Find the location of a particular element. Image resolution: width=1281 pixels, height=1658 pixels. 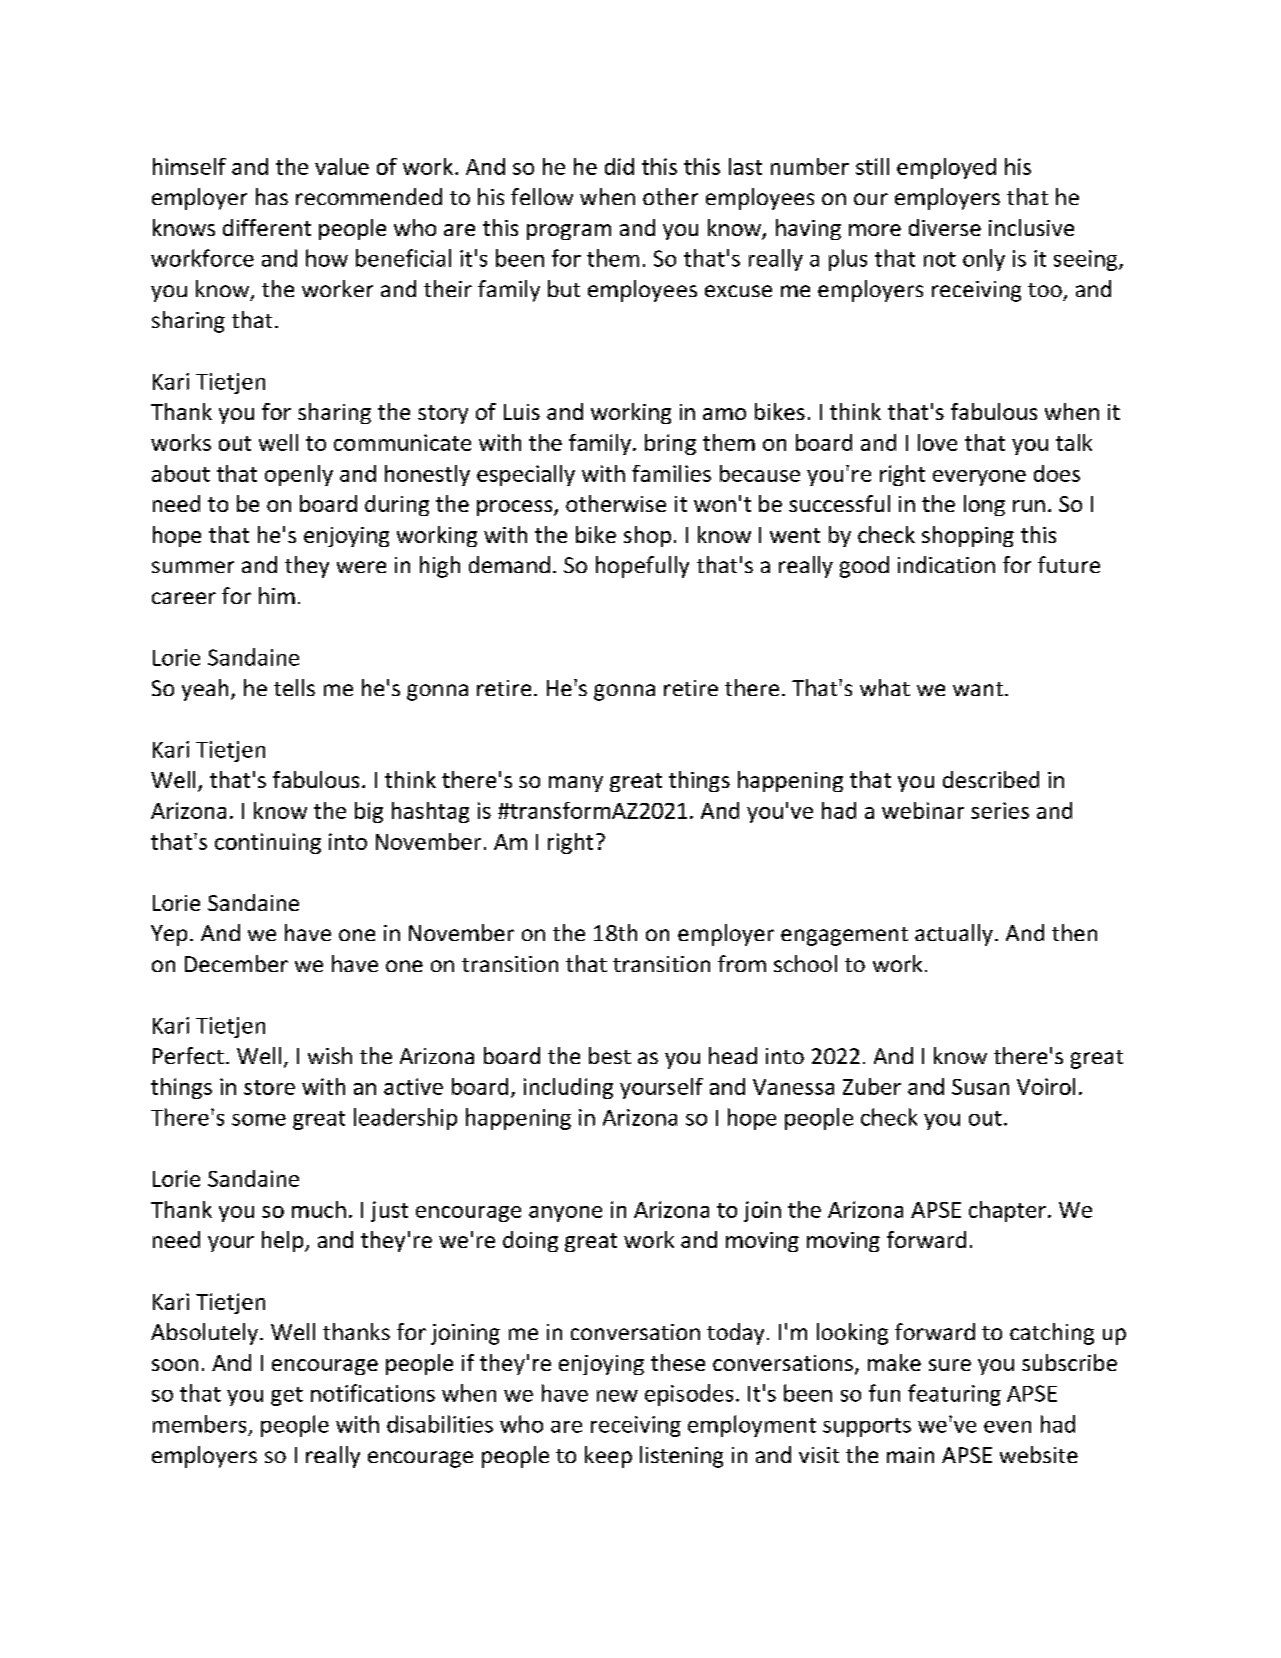

did is located at coordinates (619, 166).
